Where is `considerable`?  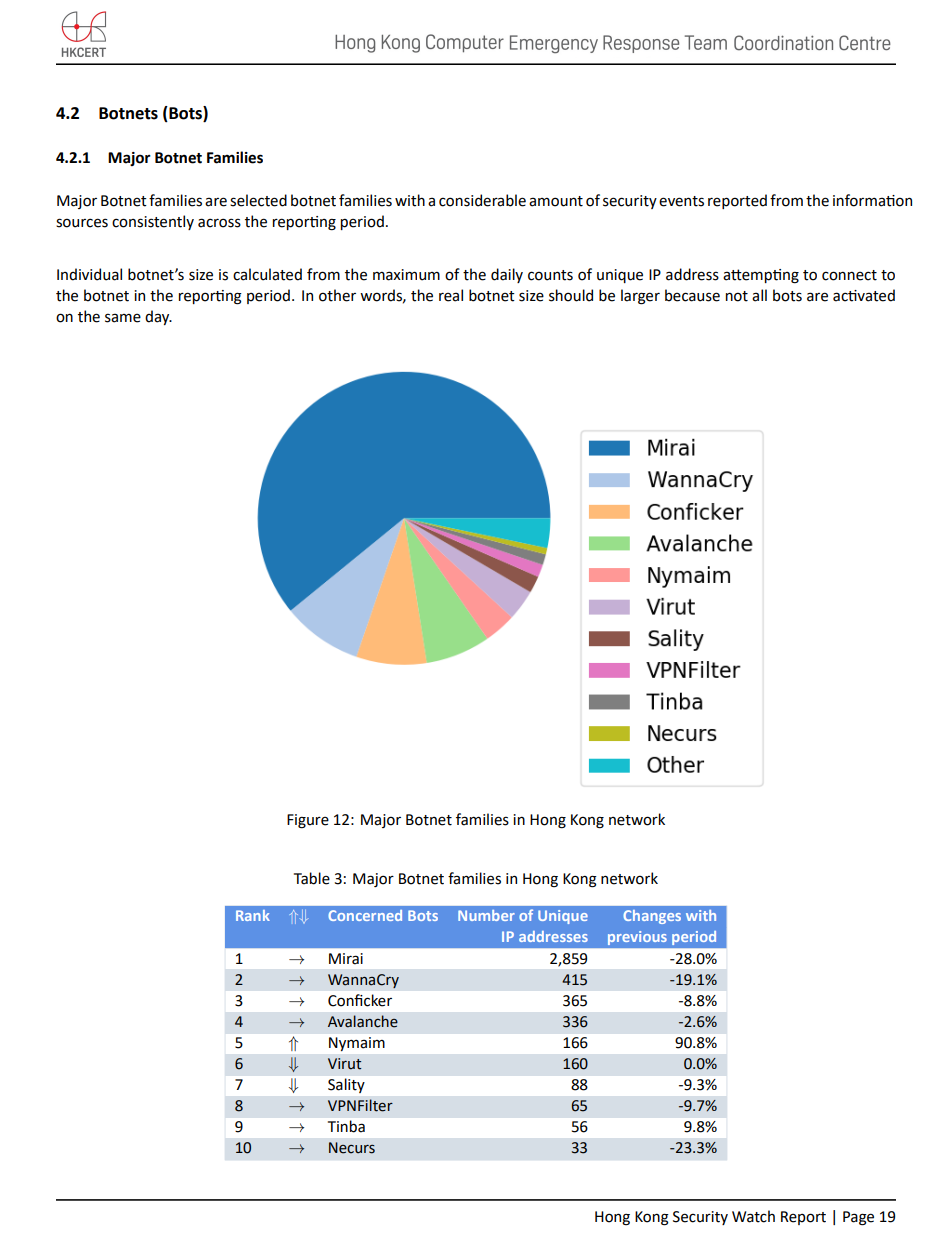
considerable is located at coordinates (482, 200).
